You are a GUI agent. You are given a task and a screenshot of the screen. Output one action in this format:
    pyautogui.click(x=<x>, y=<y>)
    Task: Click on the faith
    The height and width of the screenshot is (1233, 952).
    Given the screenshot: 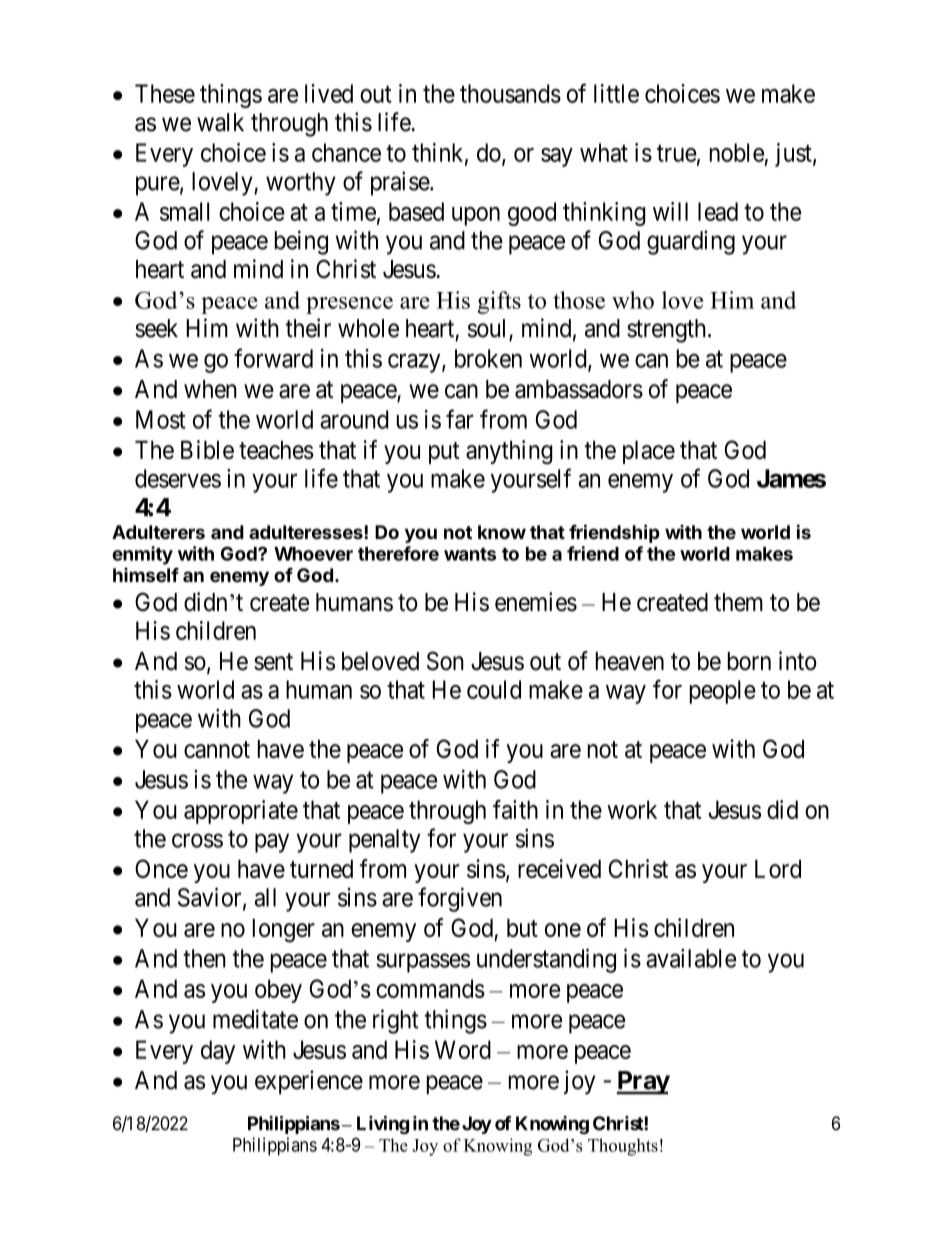 What is the action you would take?
    pyautogui.click(x=515, y=809)
